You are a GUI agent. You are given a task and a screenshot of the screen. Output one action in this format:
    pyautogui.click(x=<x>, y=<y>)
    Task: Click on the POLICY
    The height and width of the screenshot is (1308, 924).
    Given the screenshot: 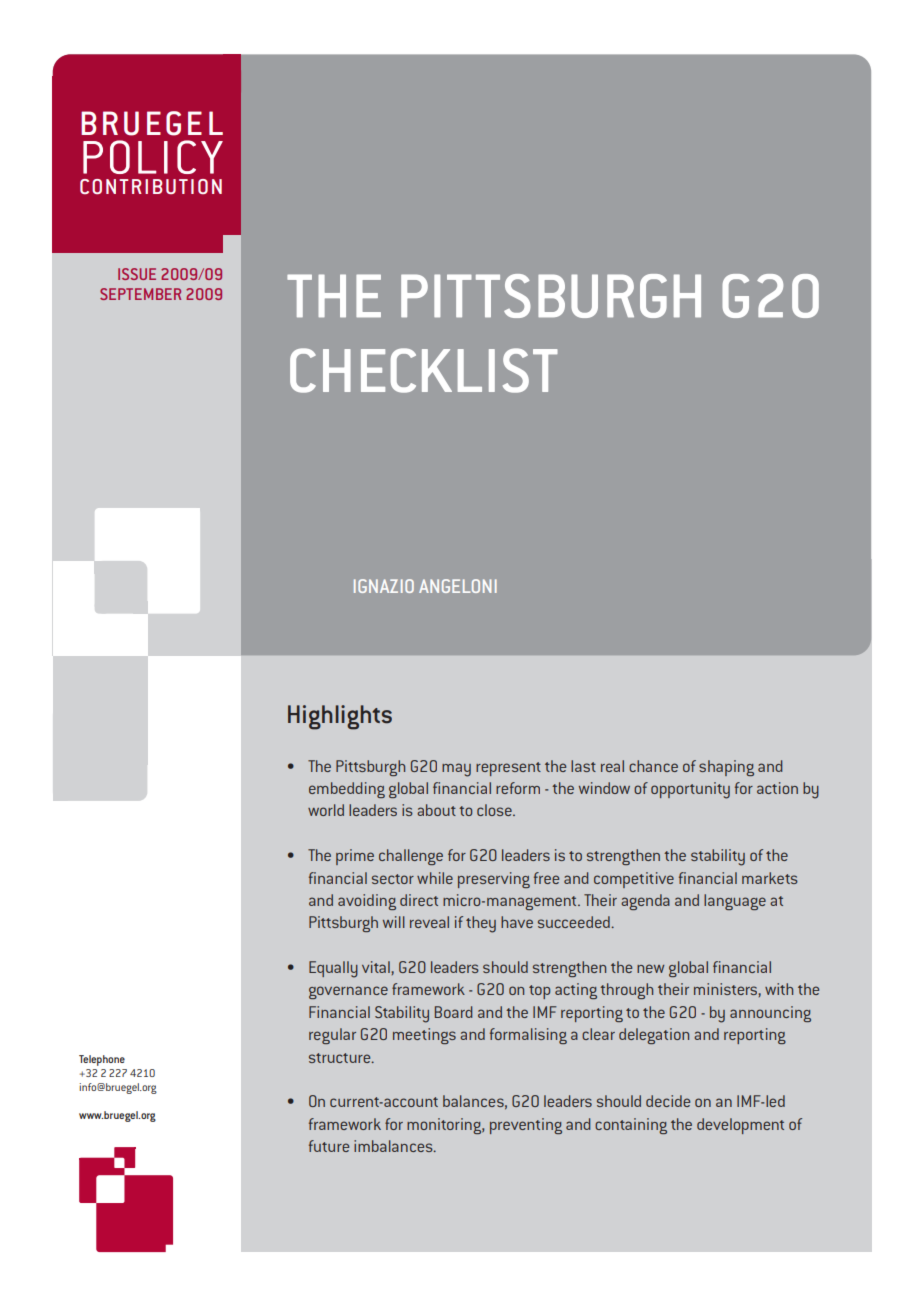 What is the action you would take?
    pyautogui.click(x=153, y=157)
